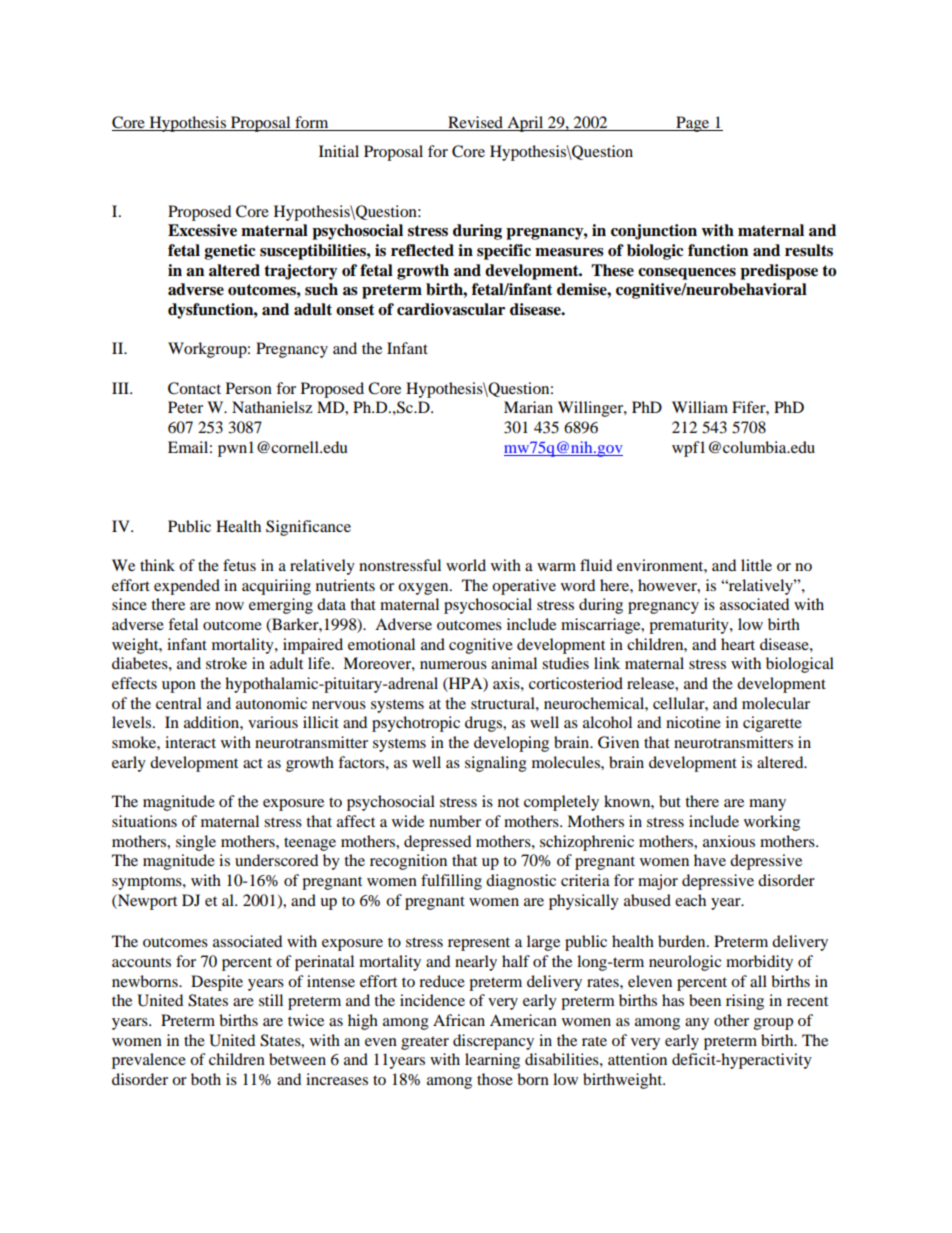 This image has width=952, height=1233. Describe the element at coordinates (729, 841) in the image. I see `anxious` at that location.
